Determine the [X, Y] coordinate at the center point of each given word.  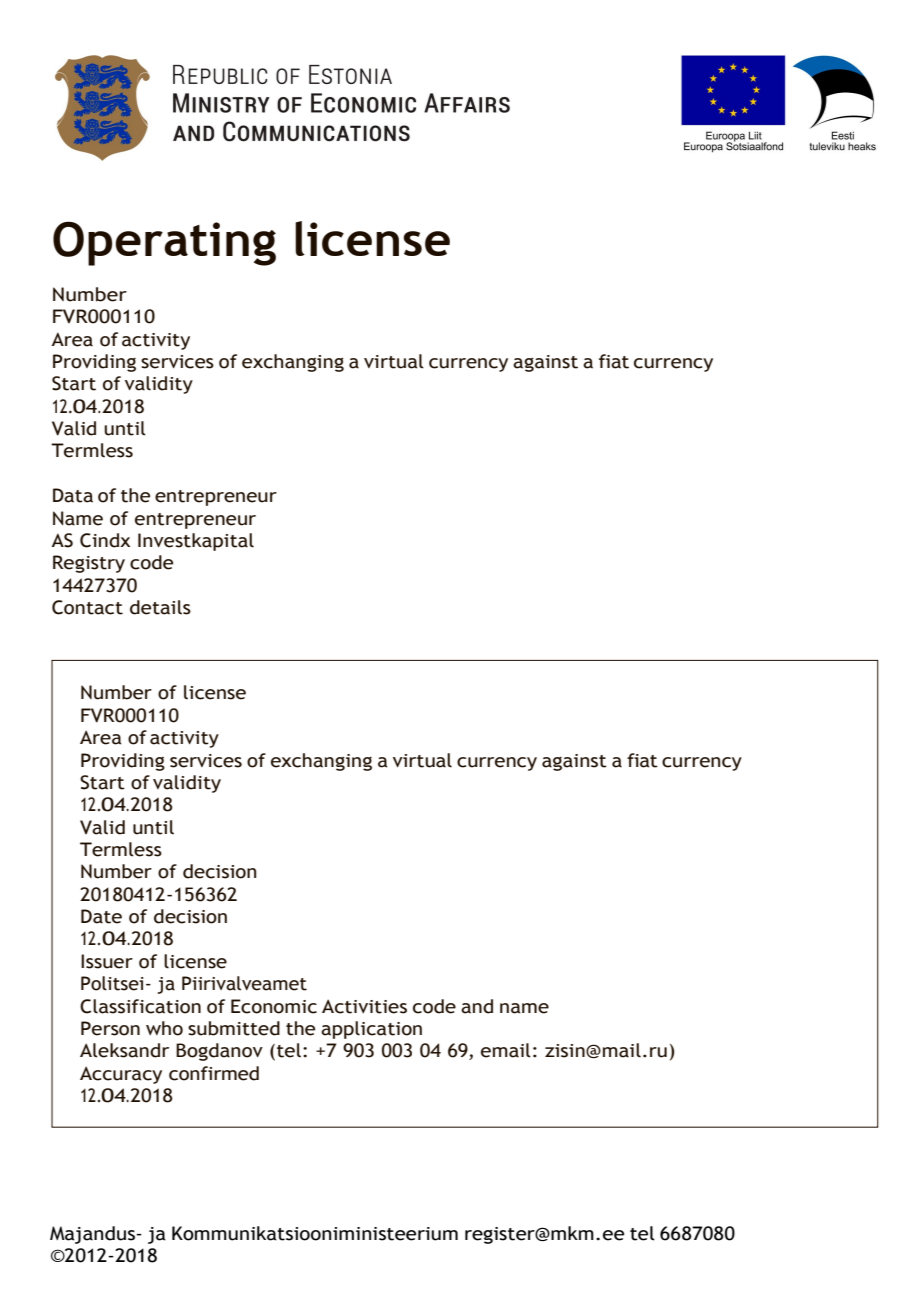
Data [73, 495]
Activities [364, 1006]
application [371, 1030]
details [160, 607]
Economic [274, 1006]
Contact [87, 607]
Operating [164, 243]
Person [110, 1028]
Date [101, 916]
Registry [89, 564]
